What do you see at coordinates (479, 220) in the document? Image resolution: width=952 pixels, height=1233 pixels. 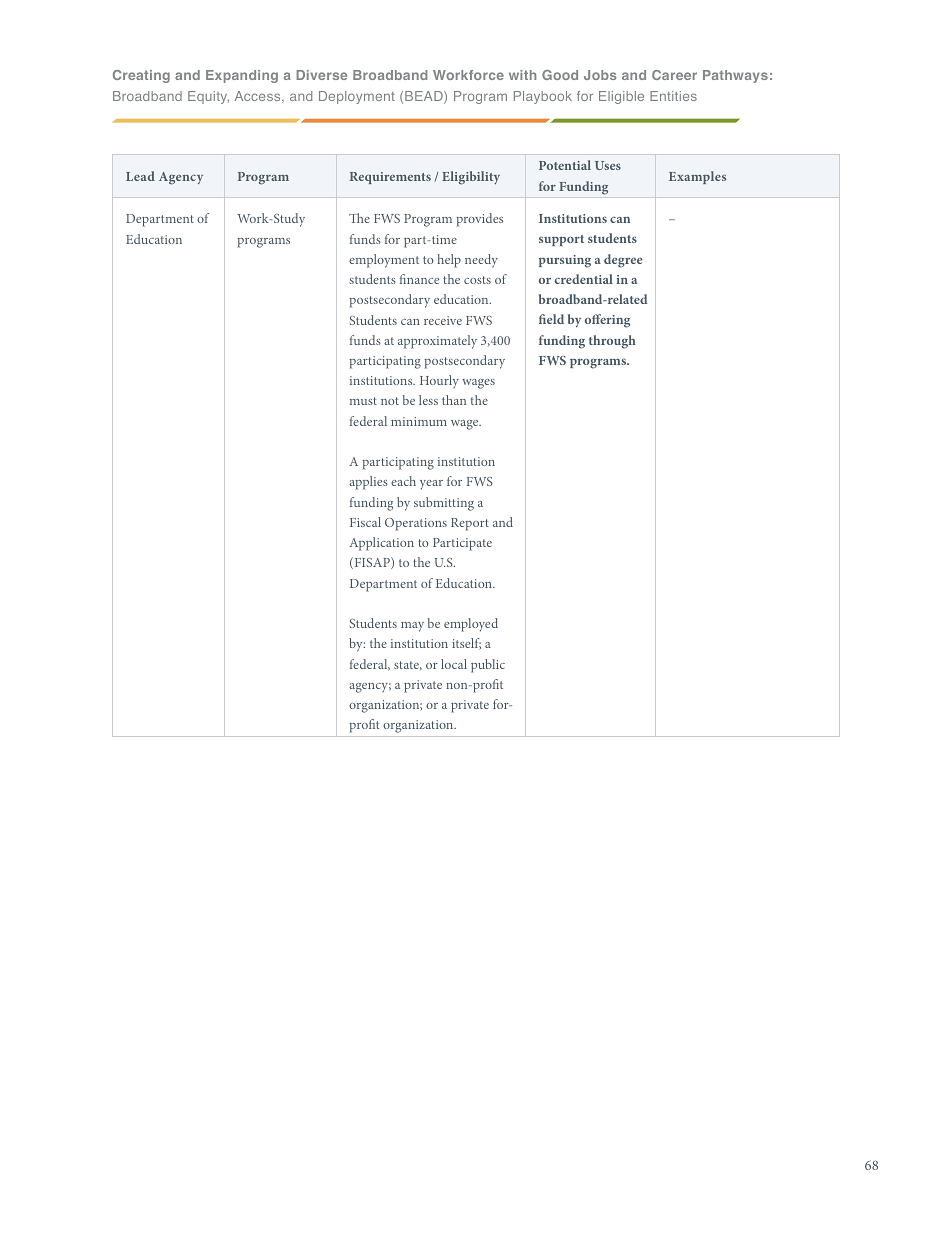 I see `provides` at bounding box center [479, 220].
